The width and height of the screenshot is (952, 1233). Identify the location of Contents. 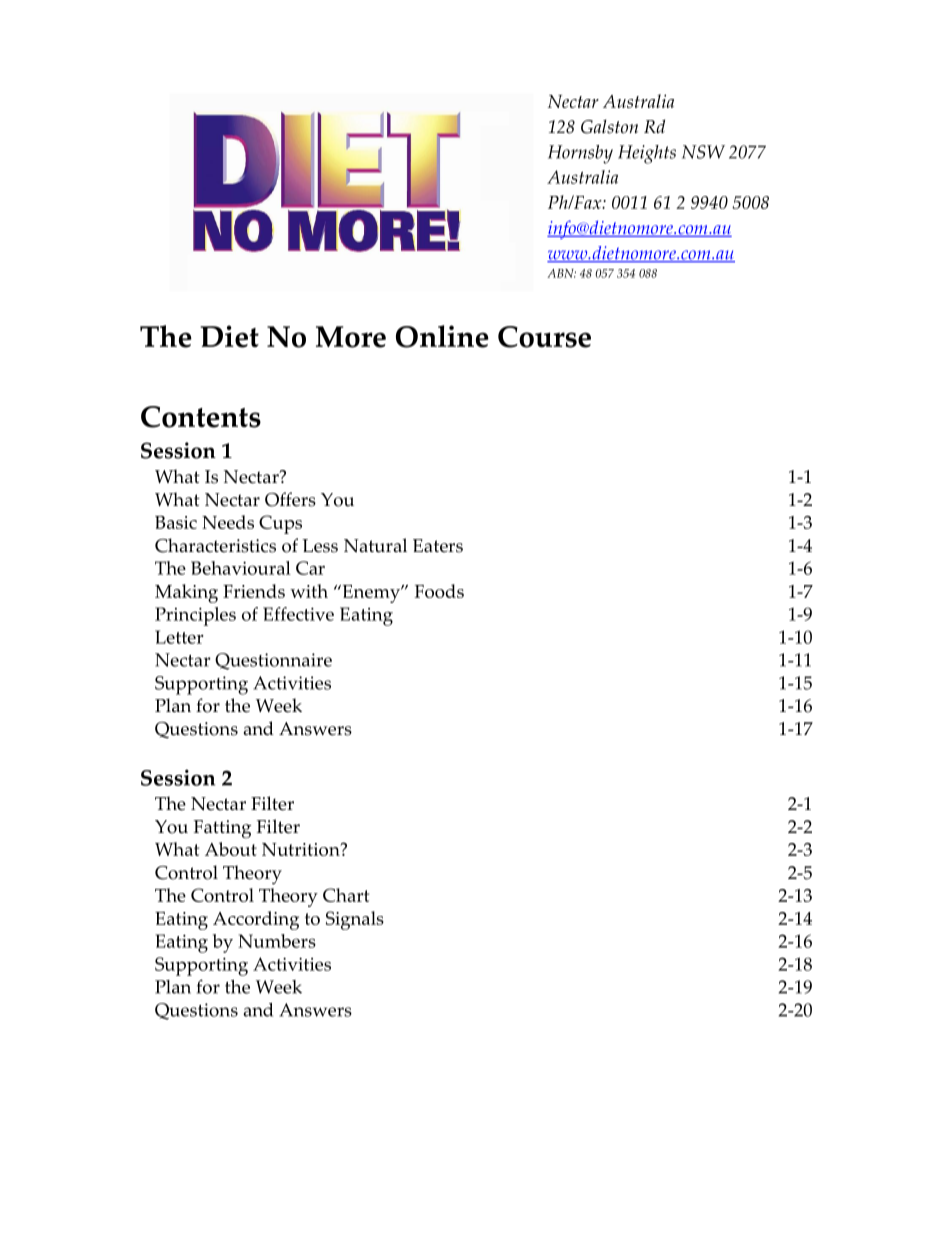
(201, 417).
